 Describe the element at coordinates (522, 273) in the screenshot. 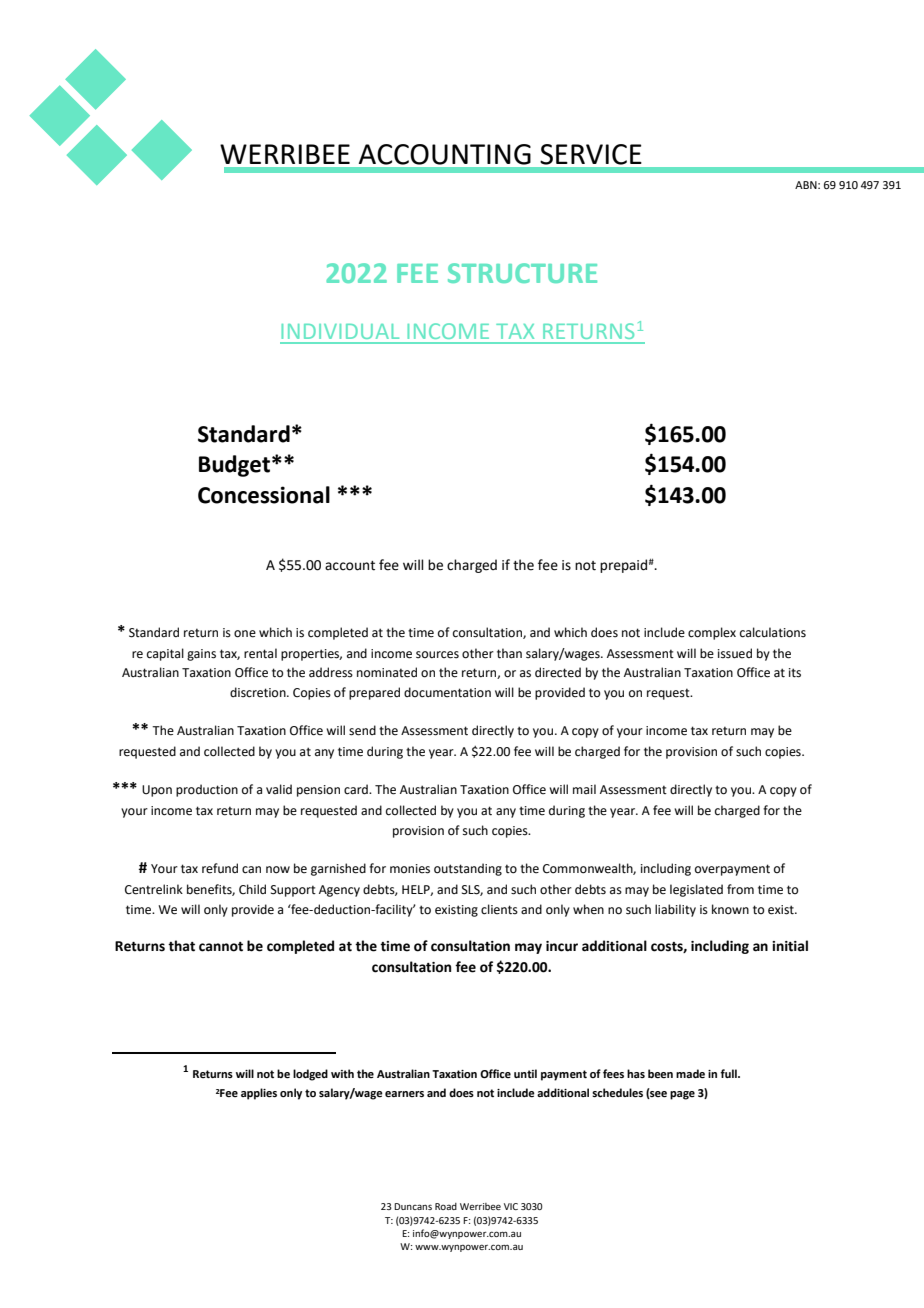

I see `STRUCTURE` at that location.
